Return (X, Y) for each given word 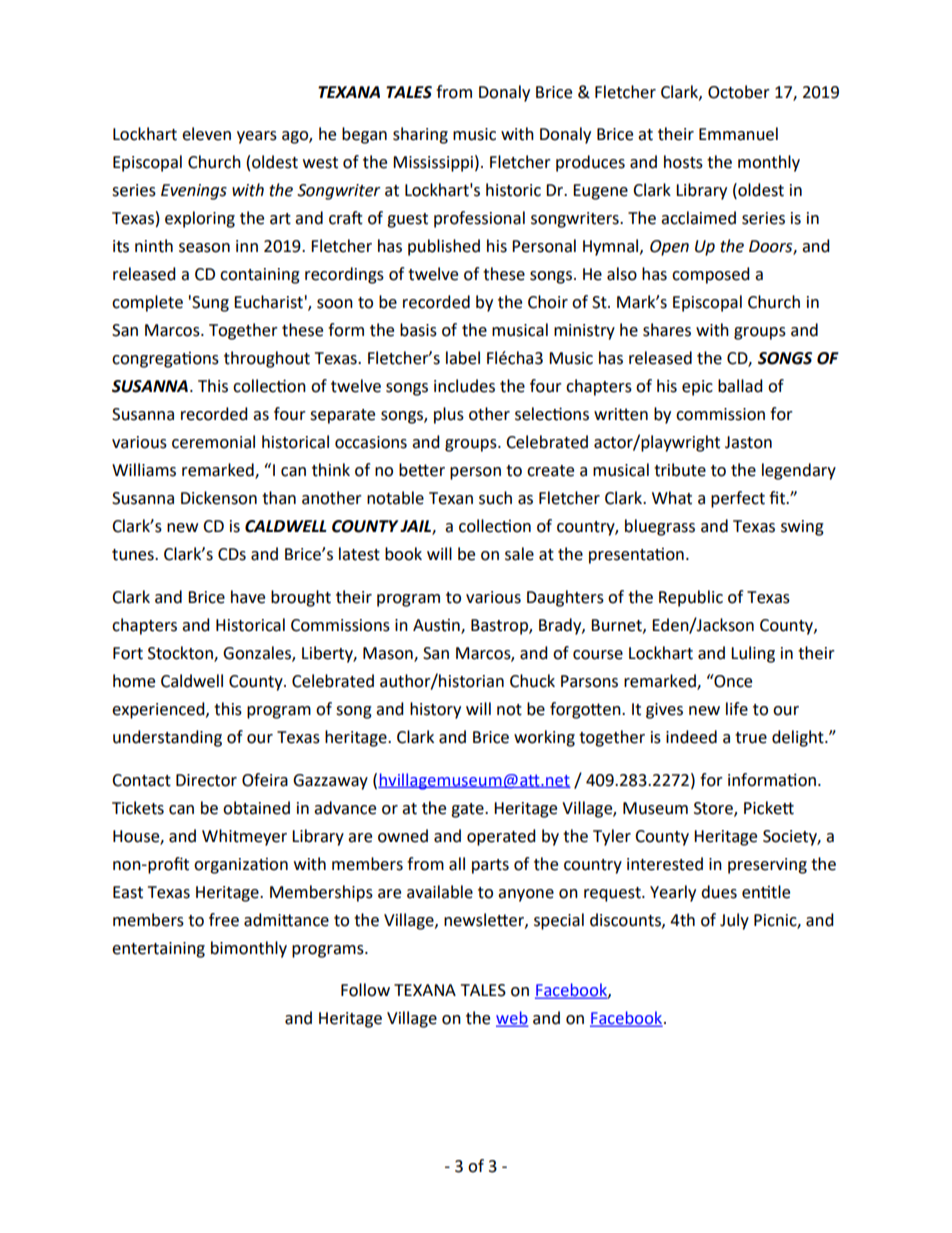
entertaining (158, 950)
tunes (134, 555)
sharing (420, 135)
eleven (206, 134)
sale (519, 554)
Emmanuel (738, 134)
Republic (691, 598)
